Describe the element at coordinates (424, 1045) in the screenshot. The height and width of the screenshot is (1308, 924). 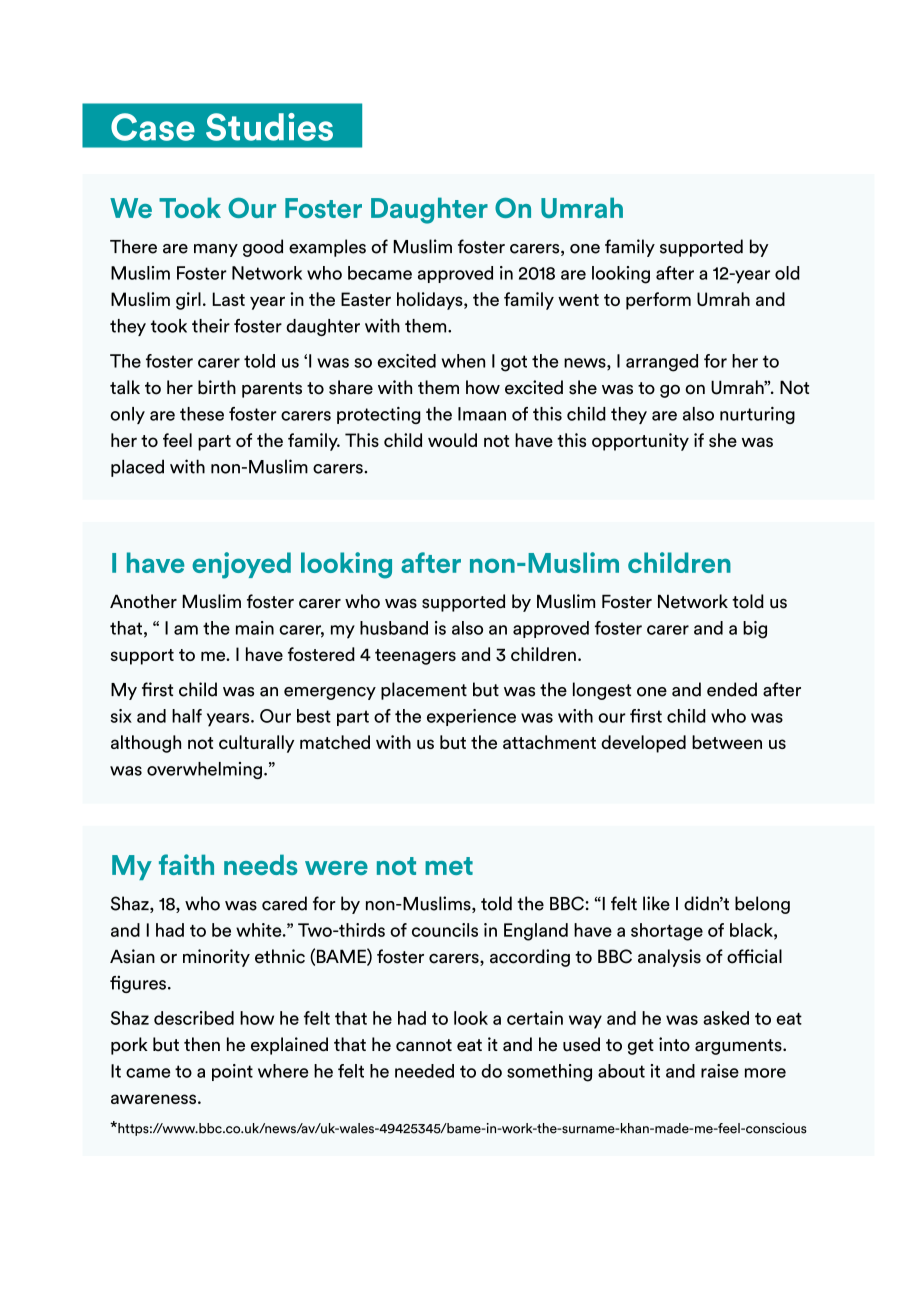
I see `cannot` at that location.
